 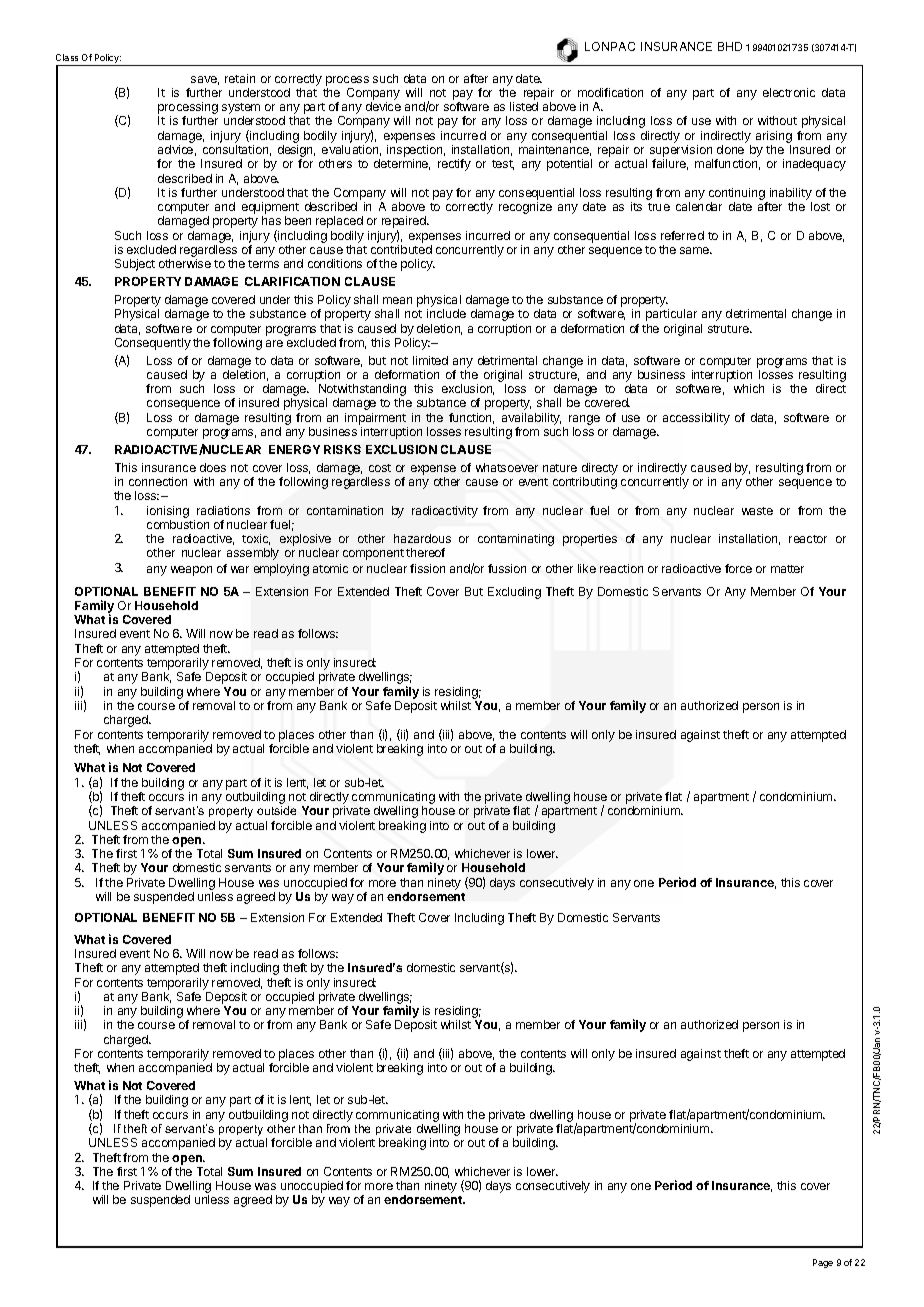 What do you see at coordinates (514, 593) in the screenshot?
I see `Excluding` at bounding box center [514, 593].
